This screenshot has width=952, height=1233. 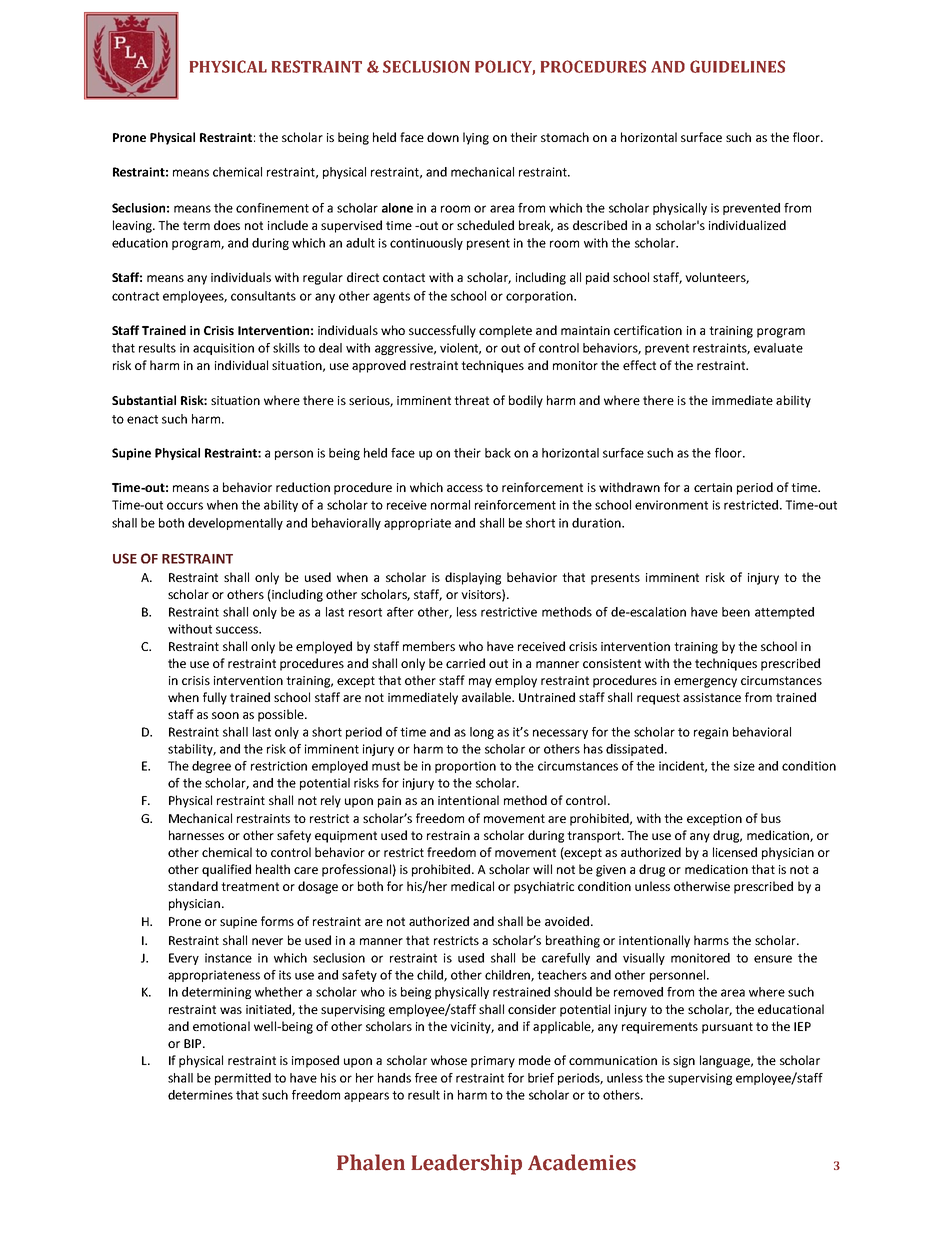 What do you see at coordinates (473, 578) in the screenshot?
I see `displaying` at bounding box center [473, 578].
